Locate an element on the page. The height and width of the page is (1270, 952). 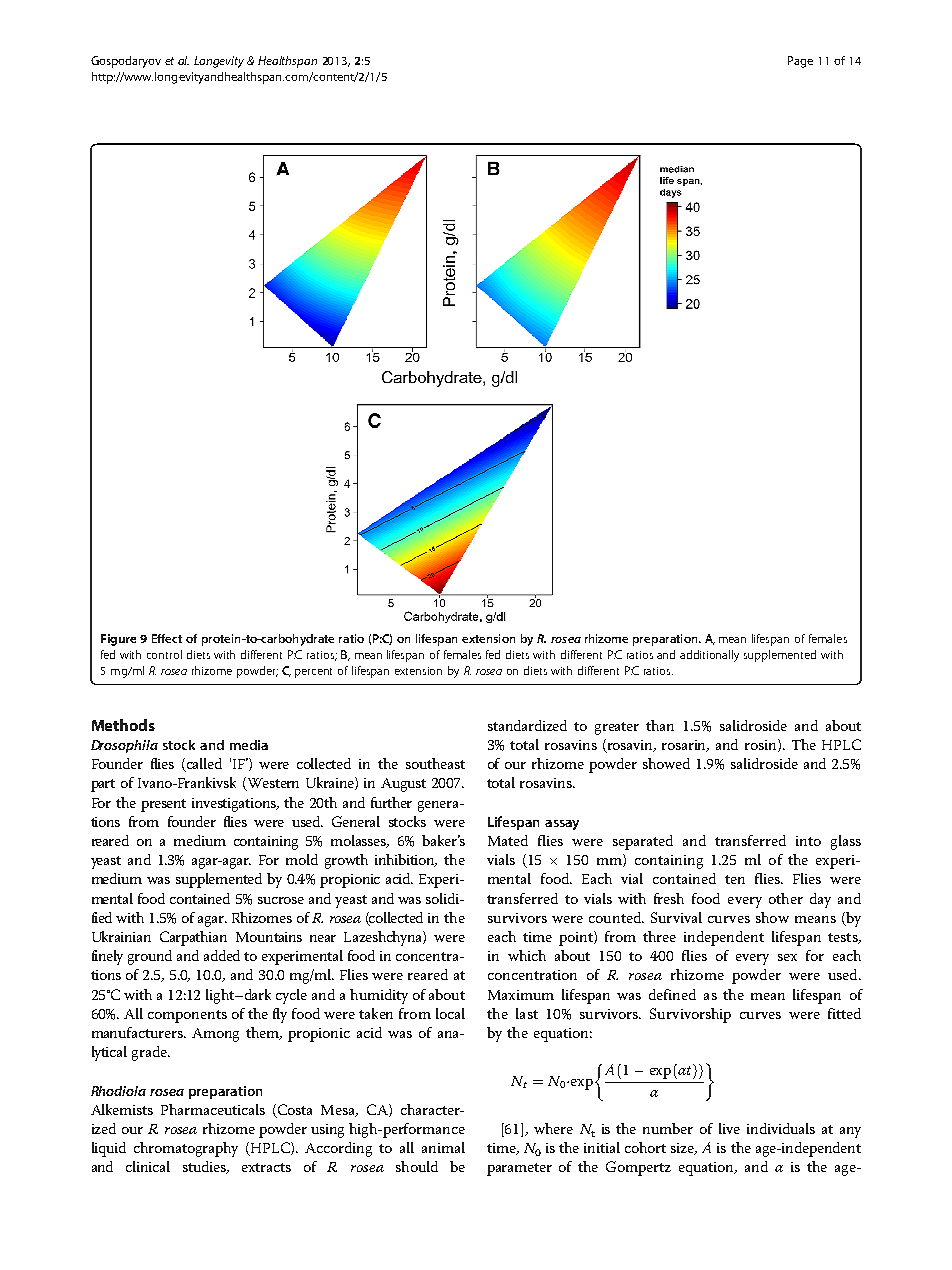
other is located at coordinates (786, 898).
